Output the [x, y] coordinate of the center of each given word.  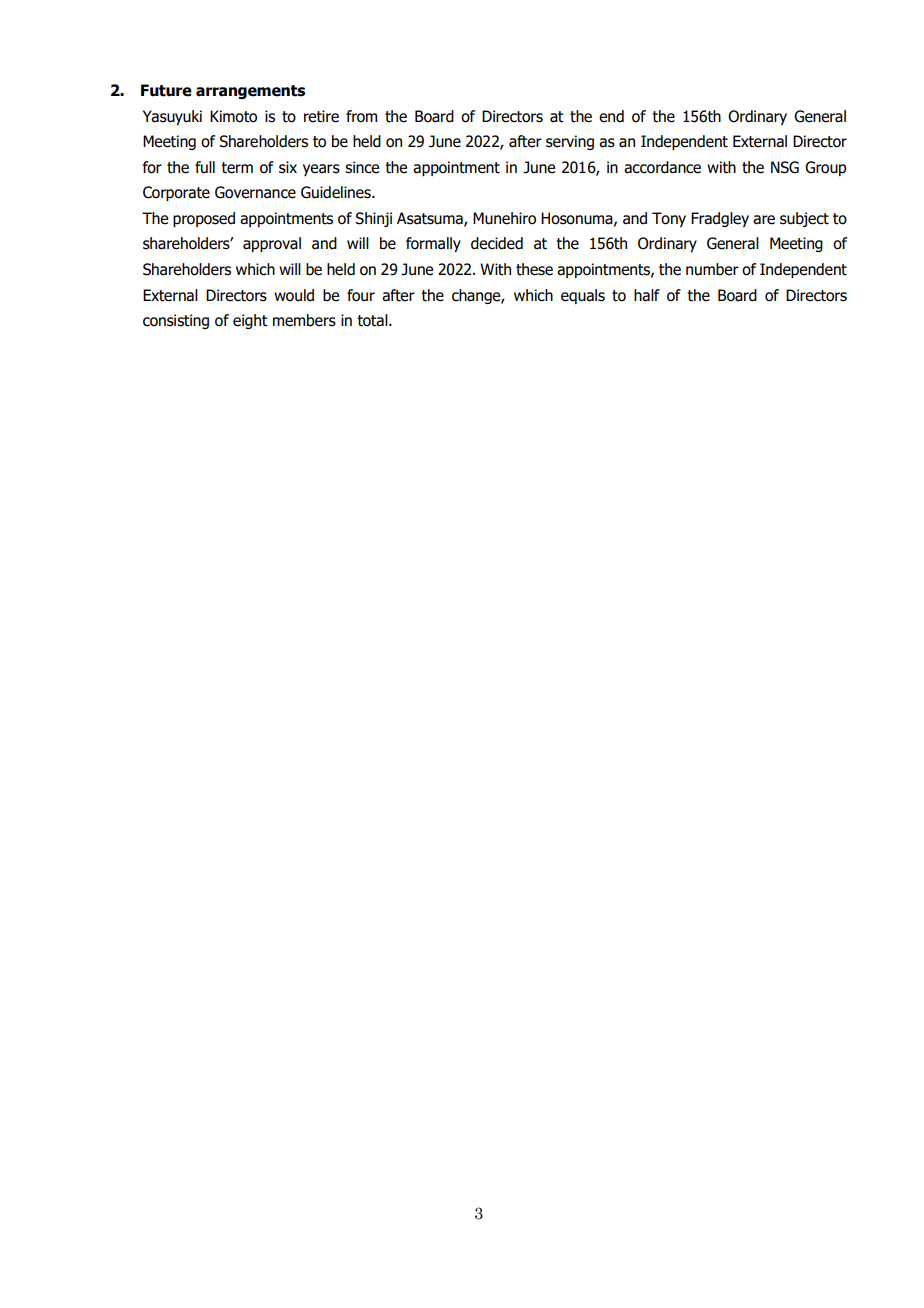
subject [804, 219]
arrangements [250, 92]
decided [497, 243]
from [361, 116]
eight [250, 321]
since [362, 167]
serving [570, 142]
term [237, 168]
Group [826, 168]
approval [272, 244]
